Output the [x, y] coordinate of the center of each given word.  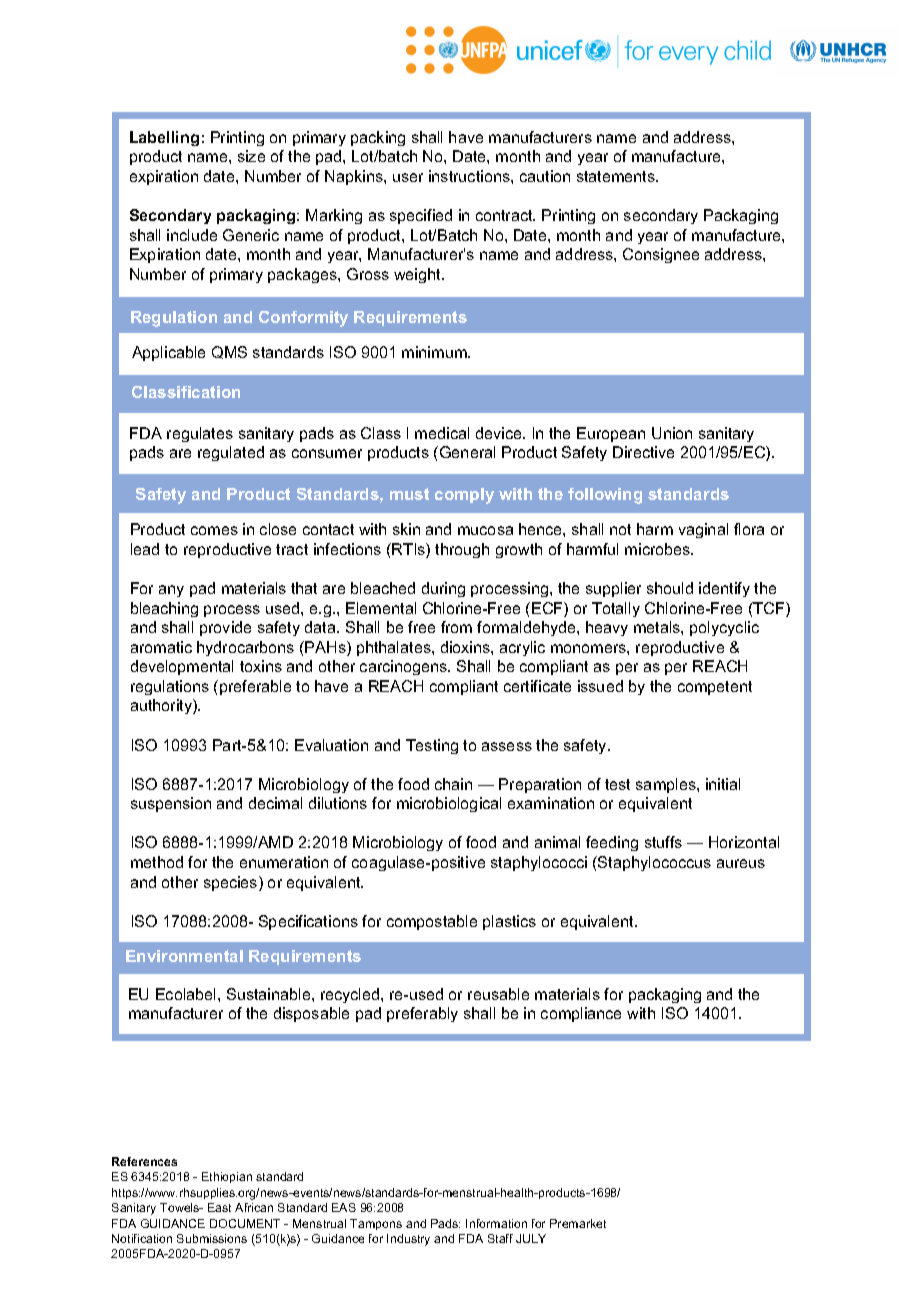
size [251, 156]
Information [496, 1223]
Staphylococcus [653, 863]
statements [617, 176]
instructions [470, 176]
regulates [200, 434]
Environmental [184, 956]
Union [672, 433]
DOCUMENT [245, 1223]
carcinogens [404, 667]
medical [442, 433]
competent [715, 688]
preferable [255, 687]
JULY [531, 1238]
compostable [432, 922]
